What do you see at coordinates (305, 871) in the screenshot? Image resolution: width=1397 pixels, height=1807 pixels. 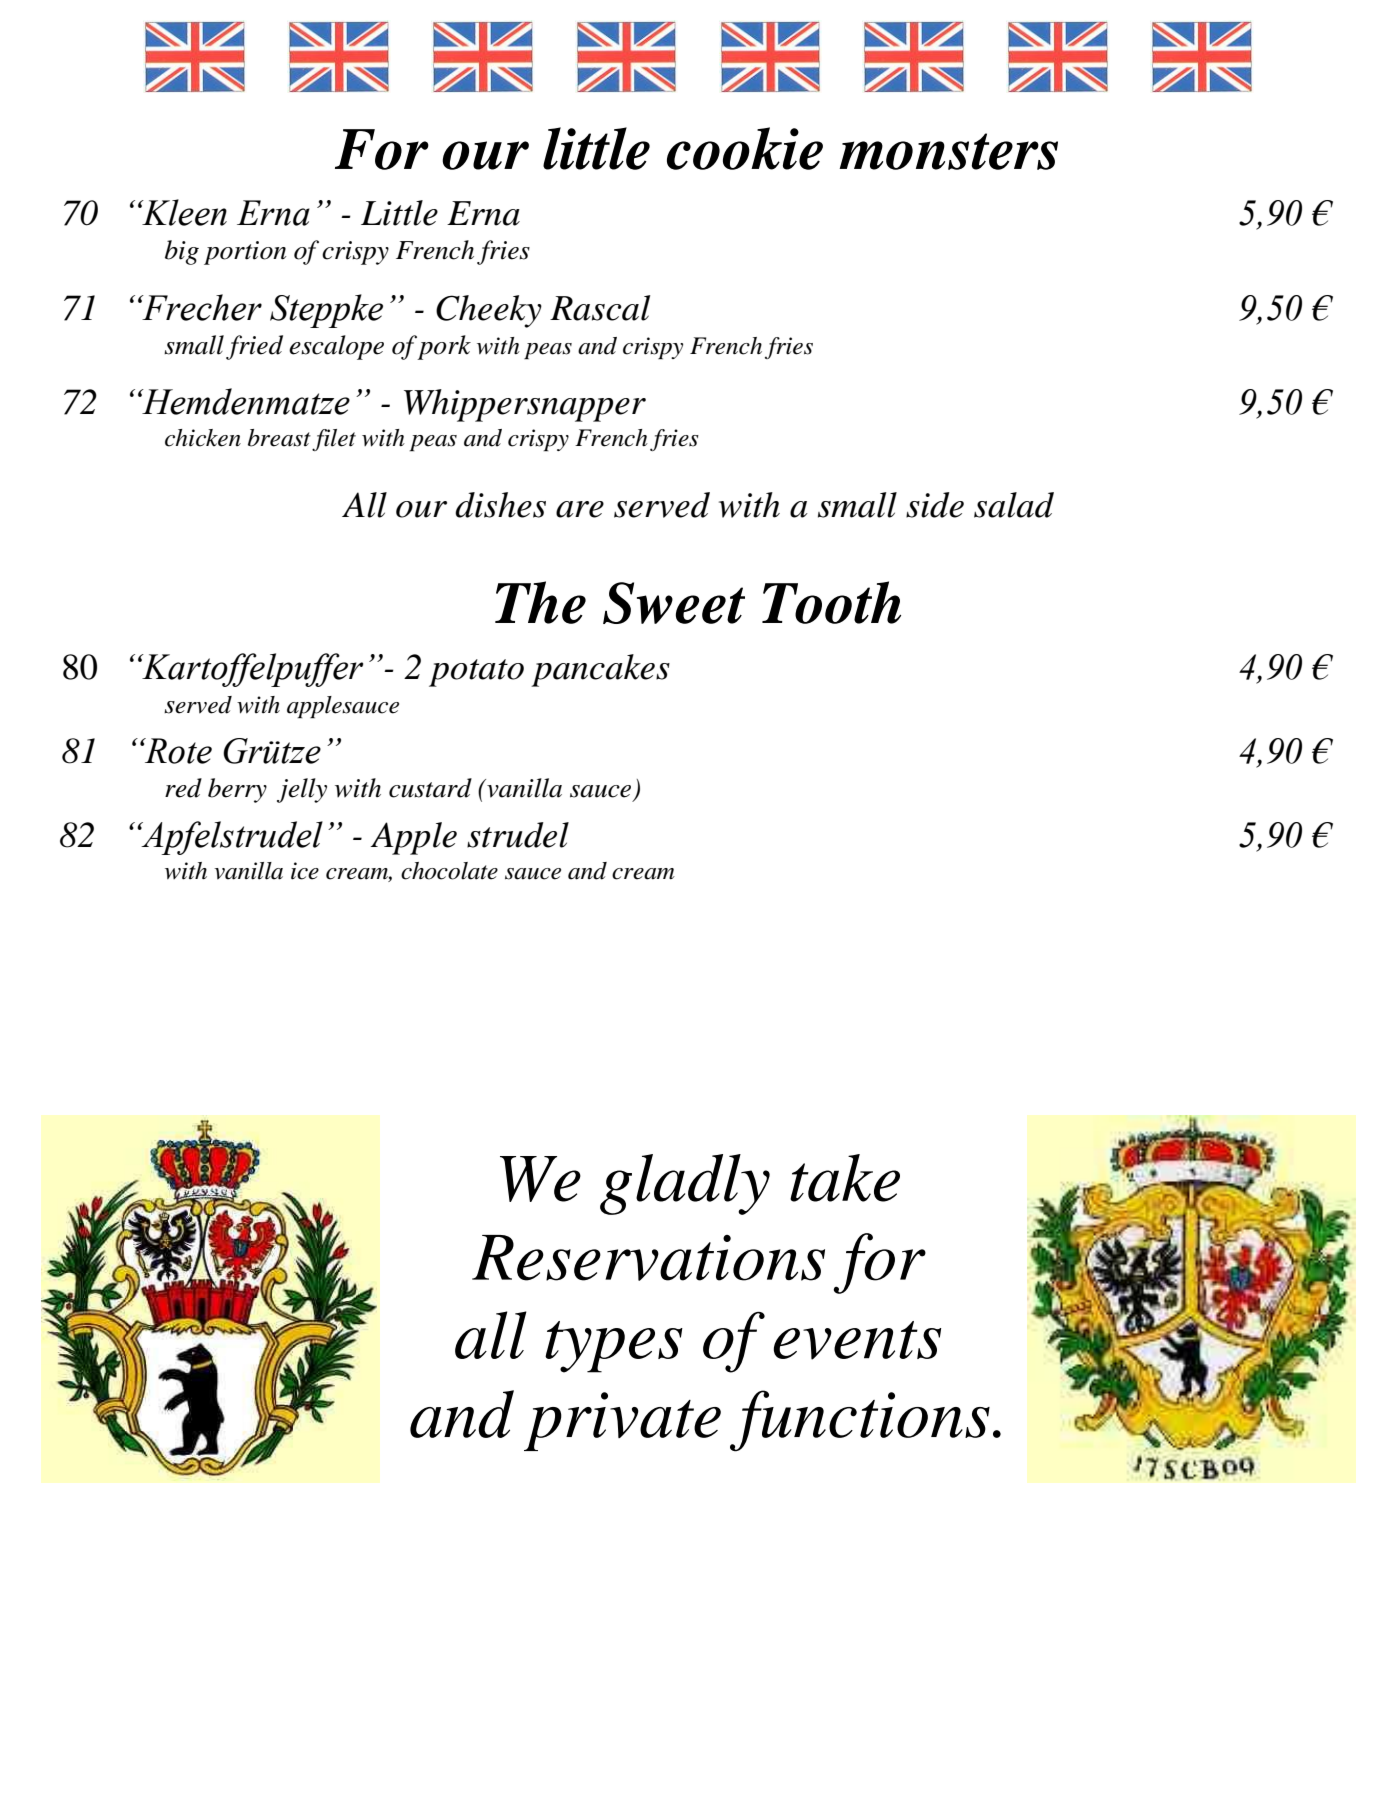 I see `ice` at bounding box center [305, 871].
